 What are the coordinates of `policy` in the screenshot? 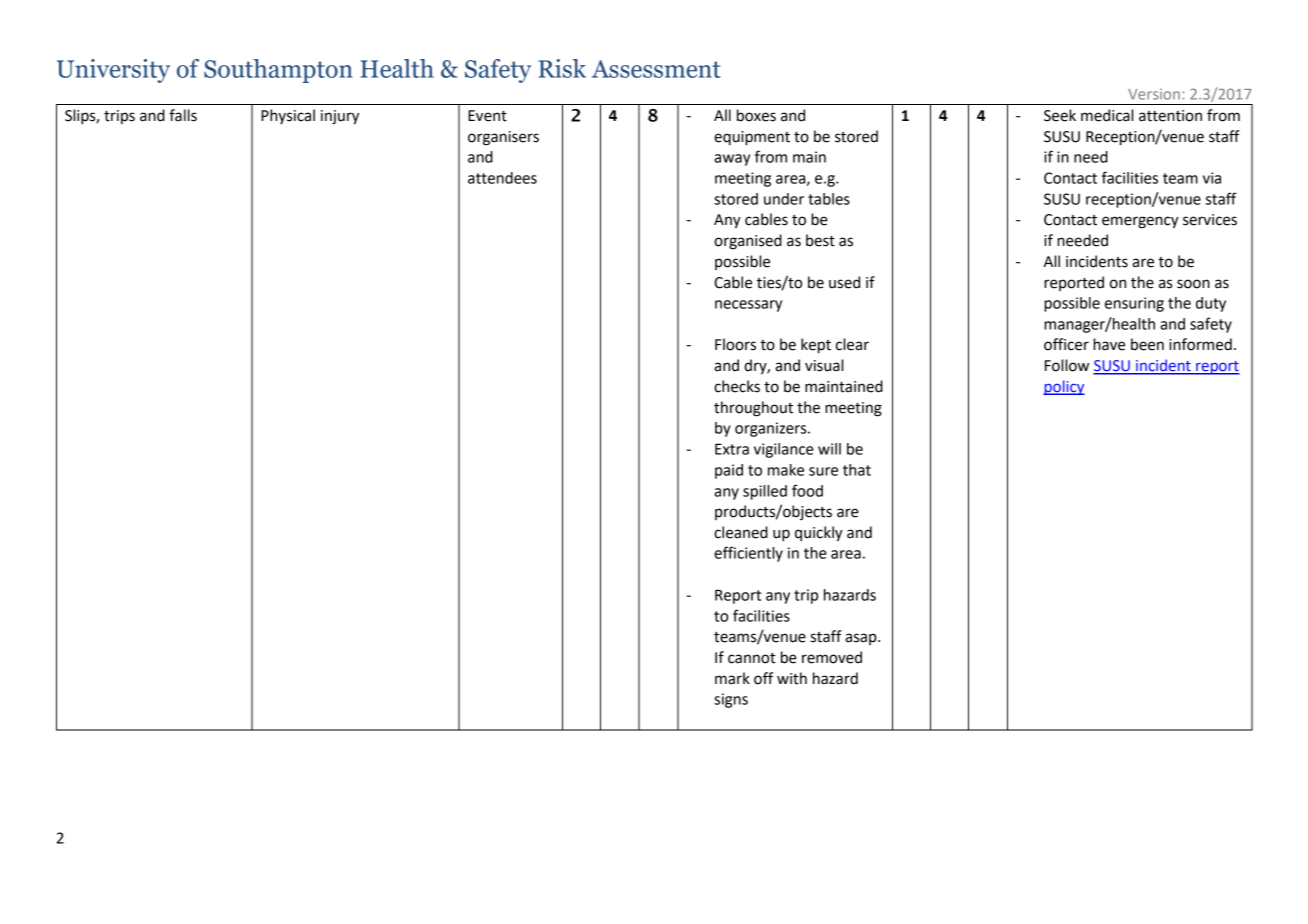 It's located at (1064, 387).
